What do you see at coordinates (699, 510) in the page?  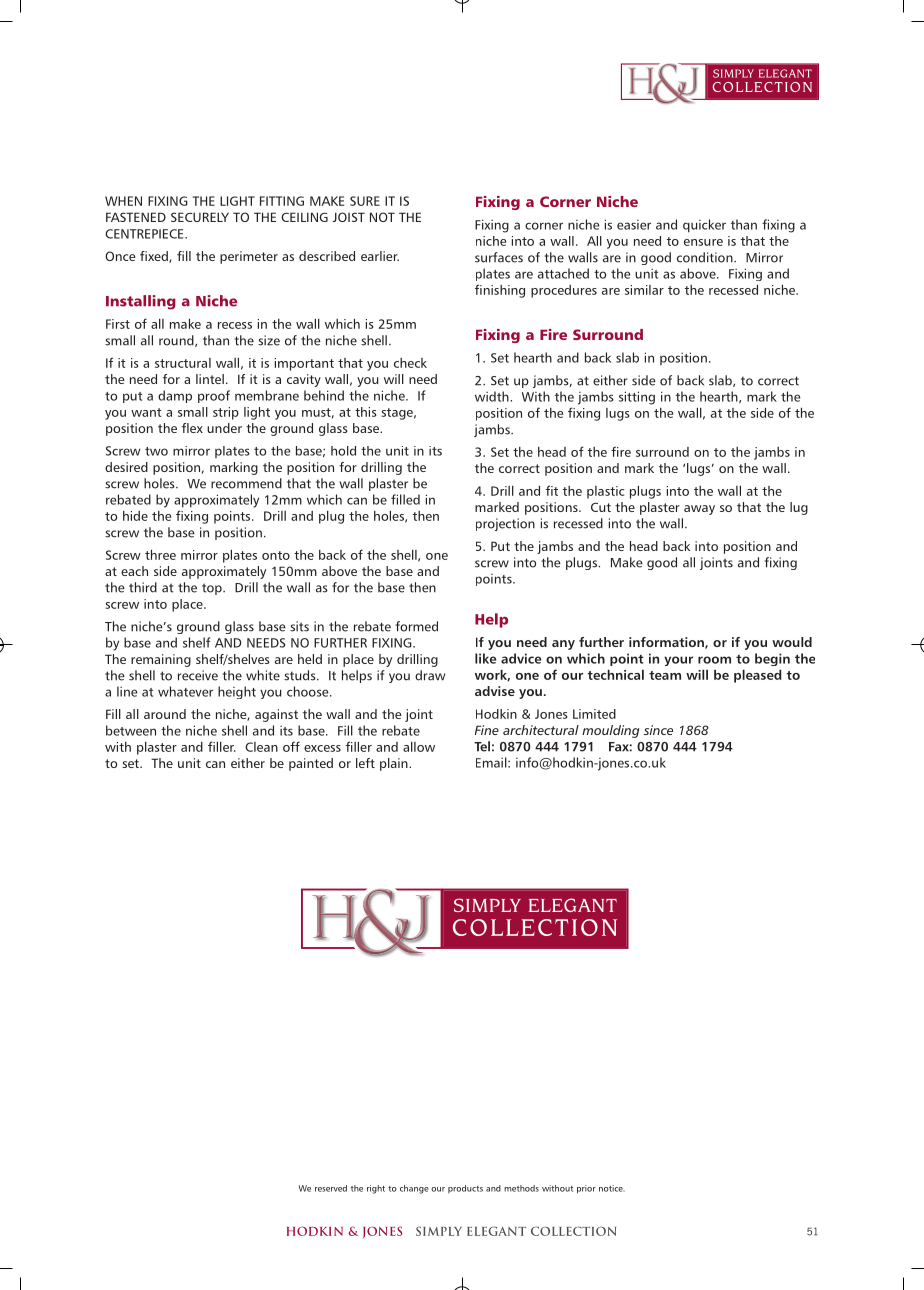 I see `away` at bounding box center [699, 510].
